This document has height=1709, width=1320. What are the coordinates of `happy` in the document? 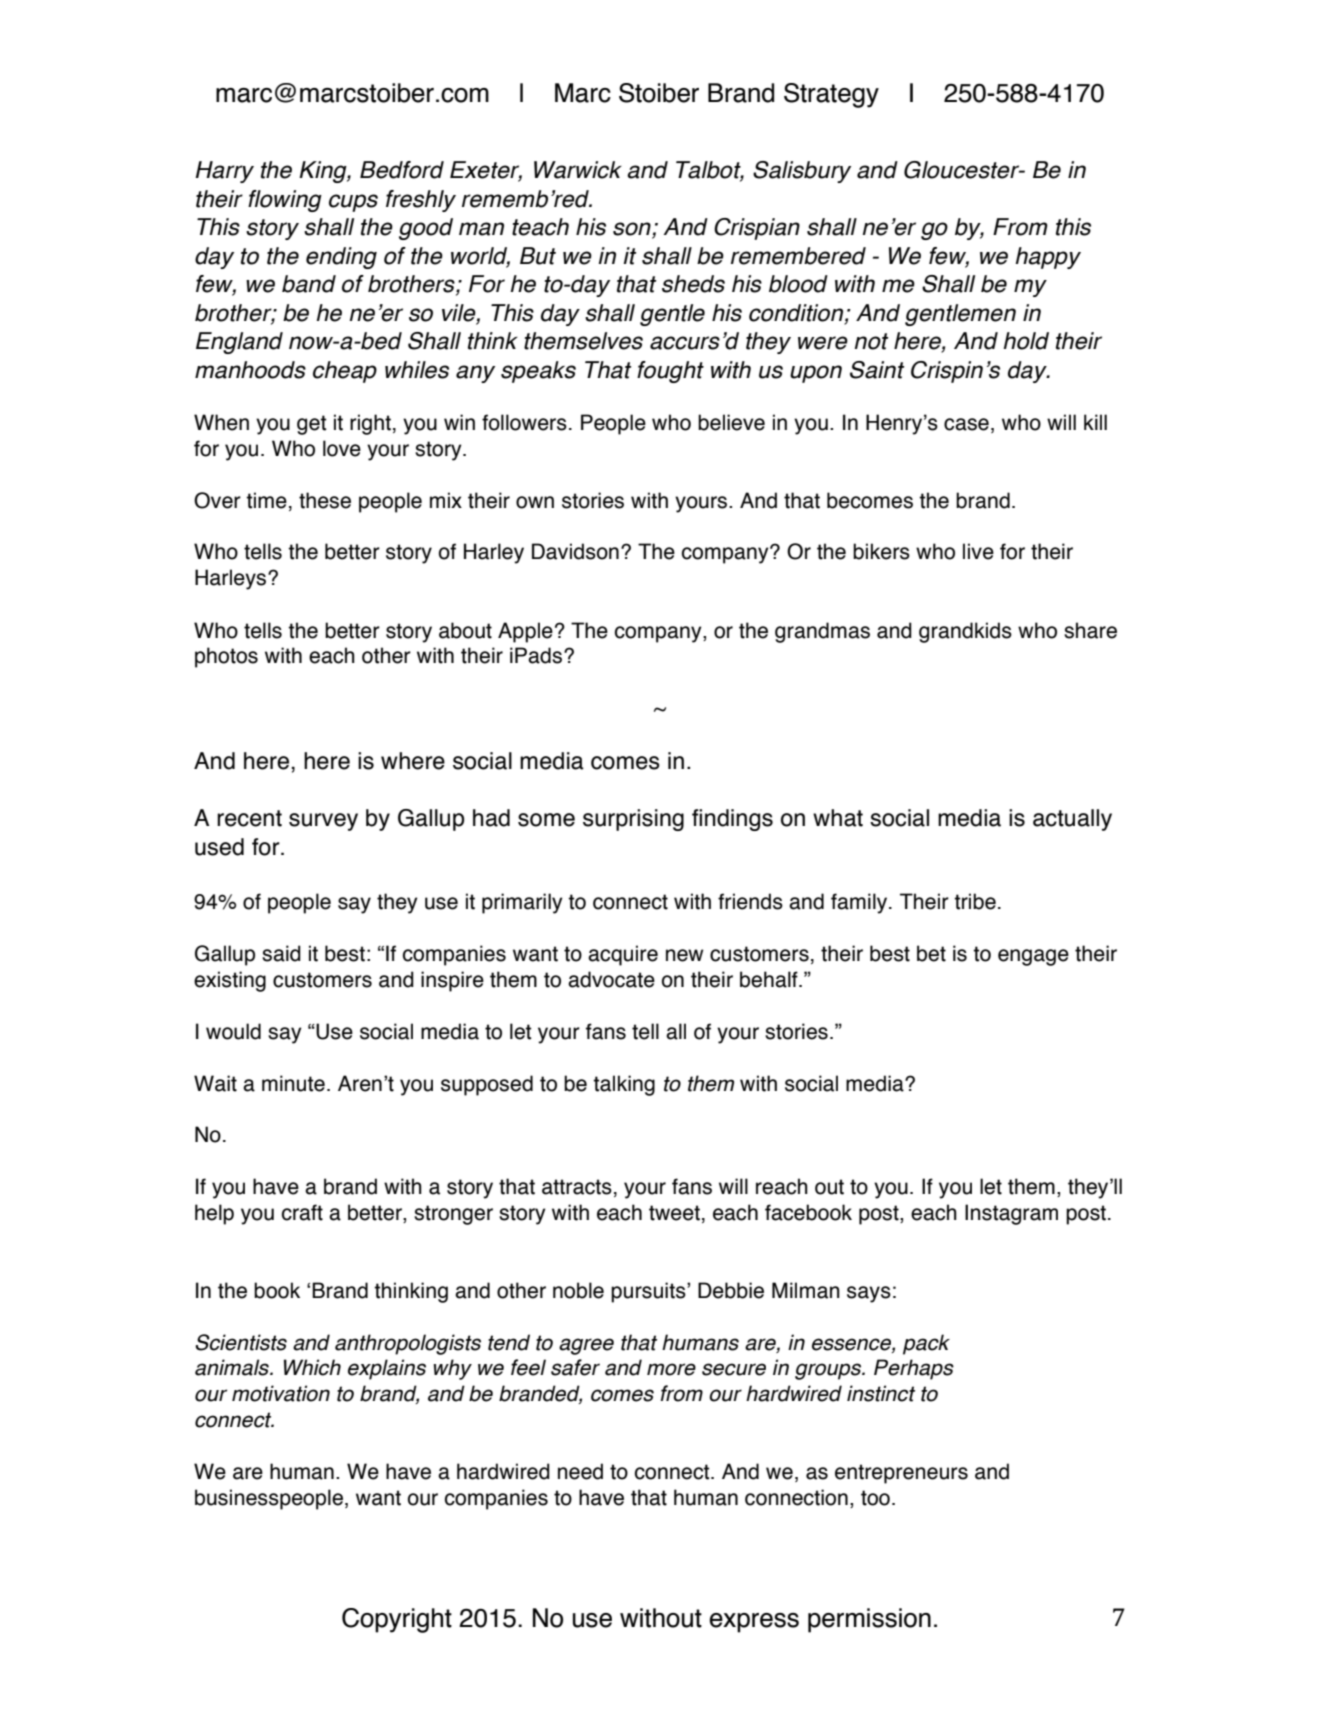 It's located at (1048, 258).
